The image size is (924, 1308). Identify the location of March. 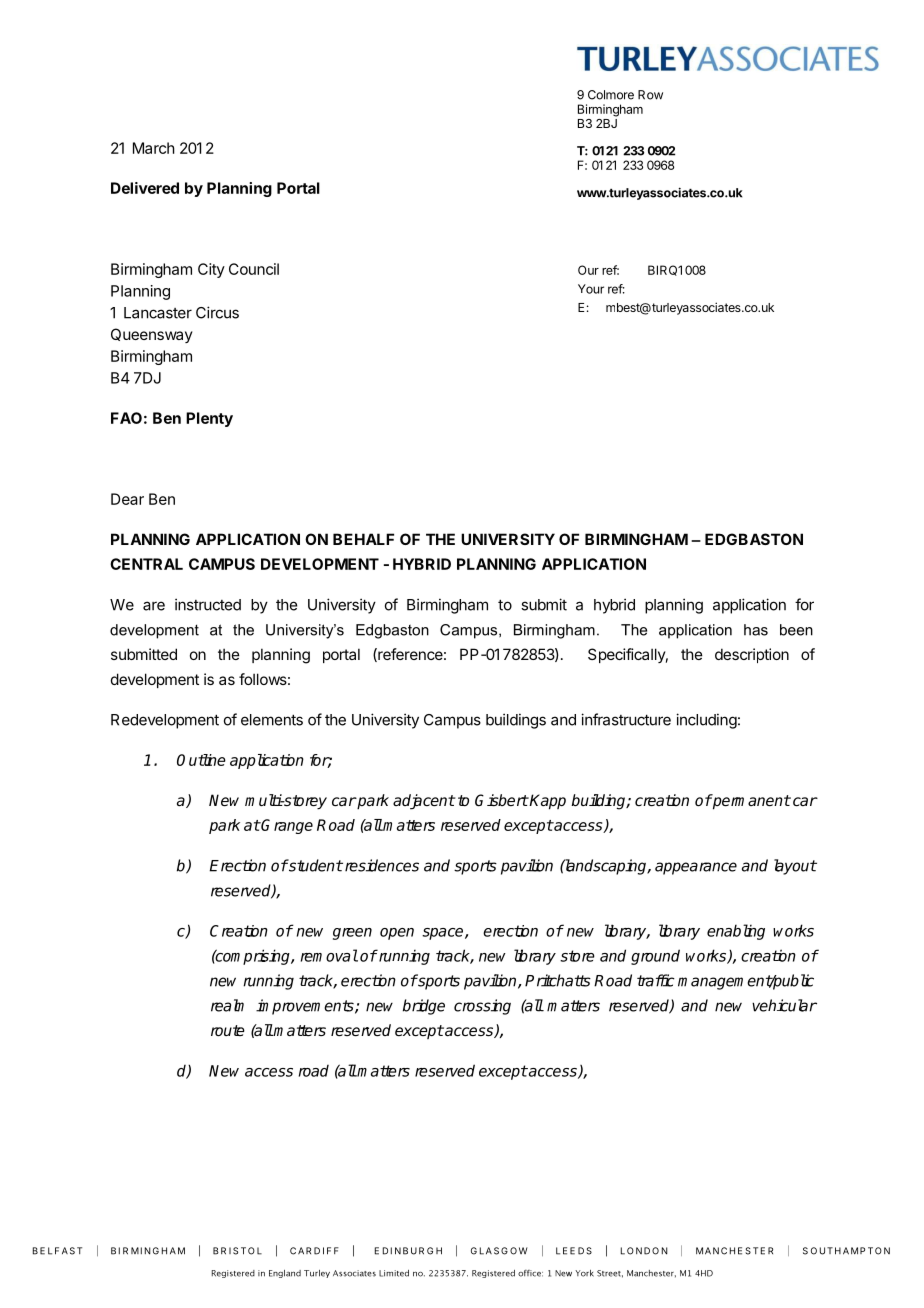
(154, 148).
